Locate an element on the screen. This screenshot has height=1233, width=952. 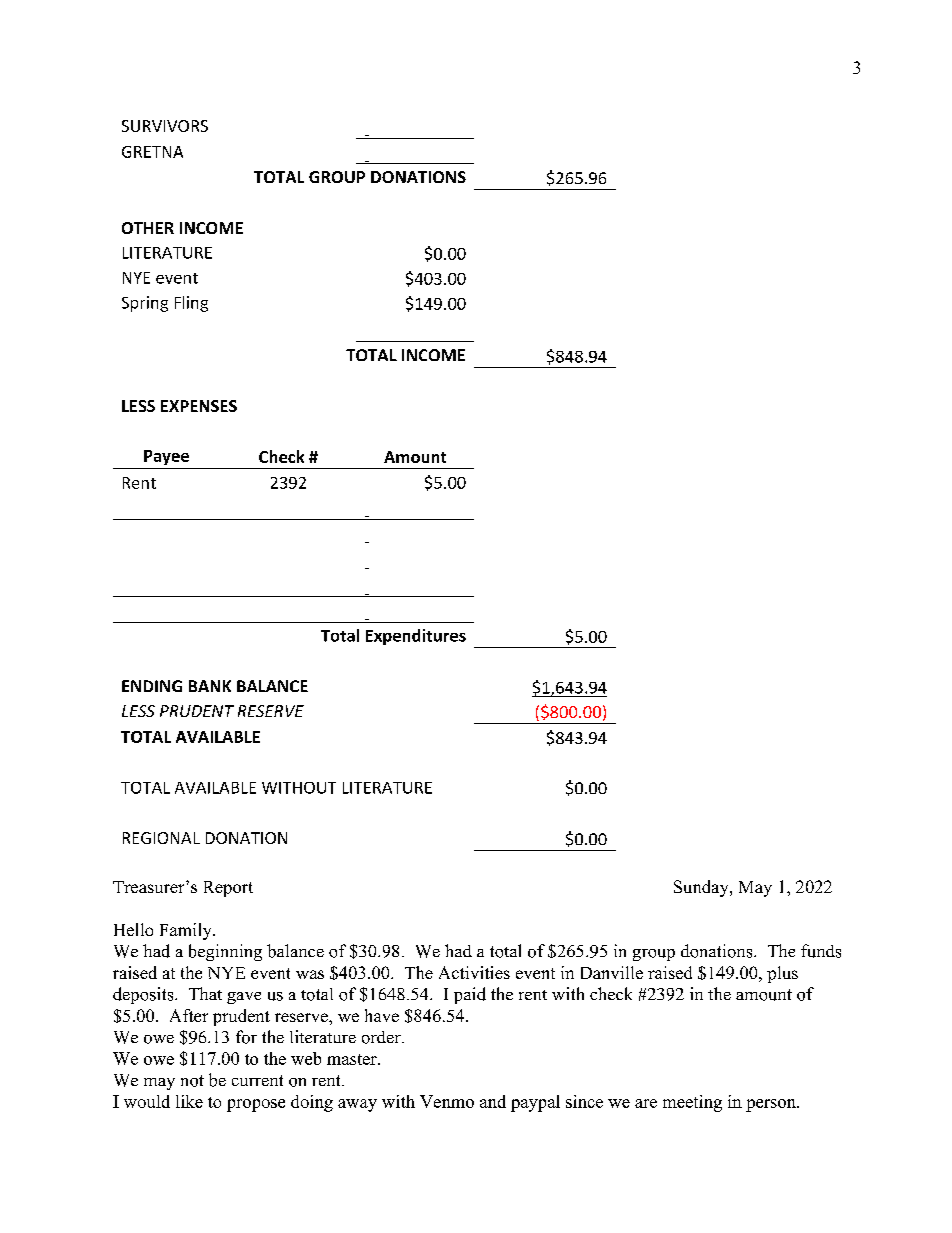
funds is located at coordinates (821, 951).
